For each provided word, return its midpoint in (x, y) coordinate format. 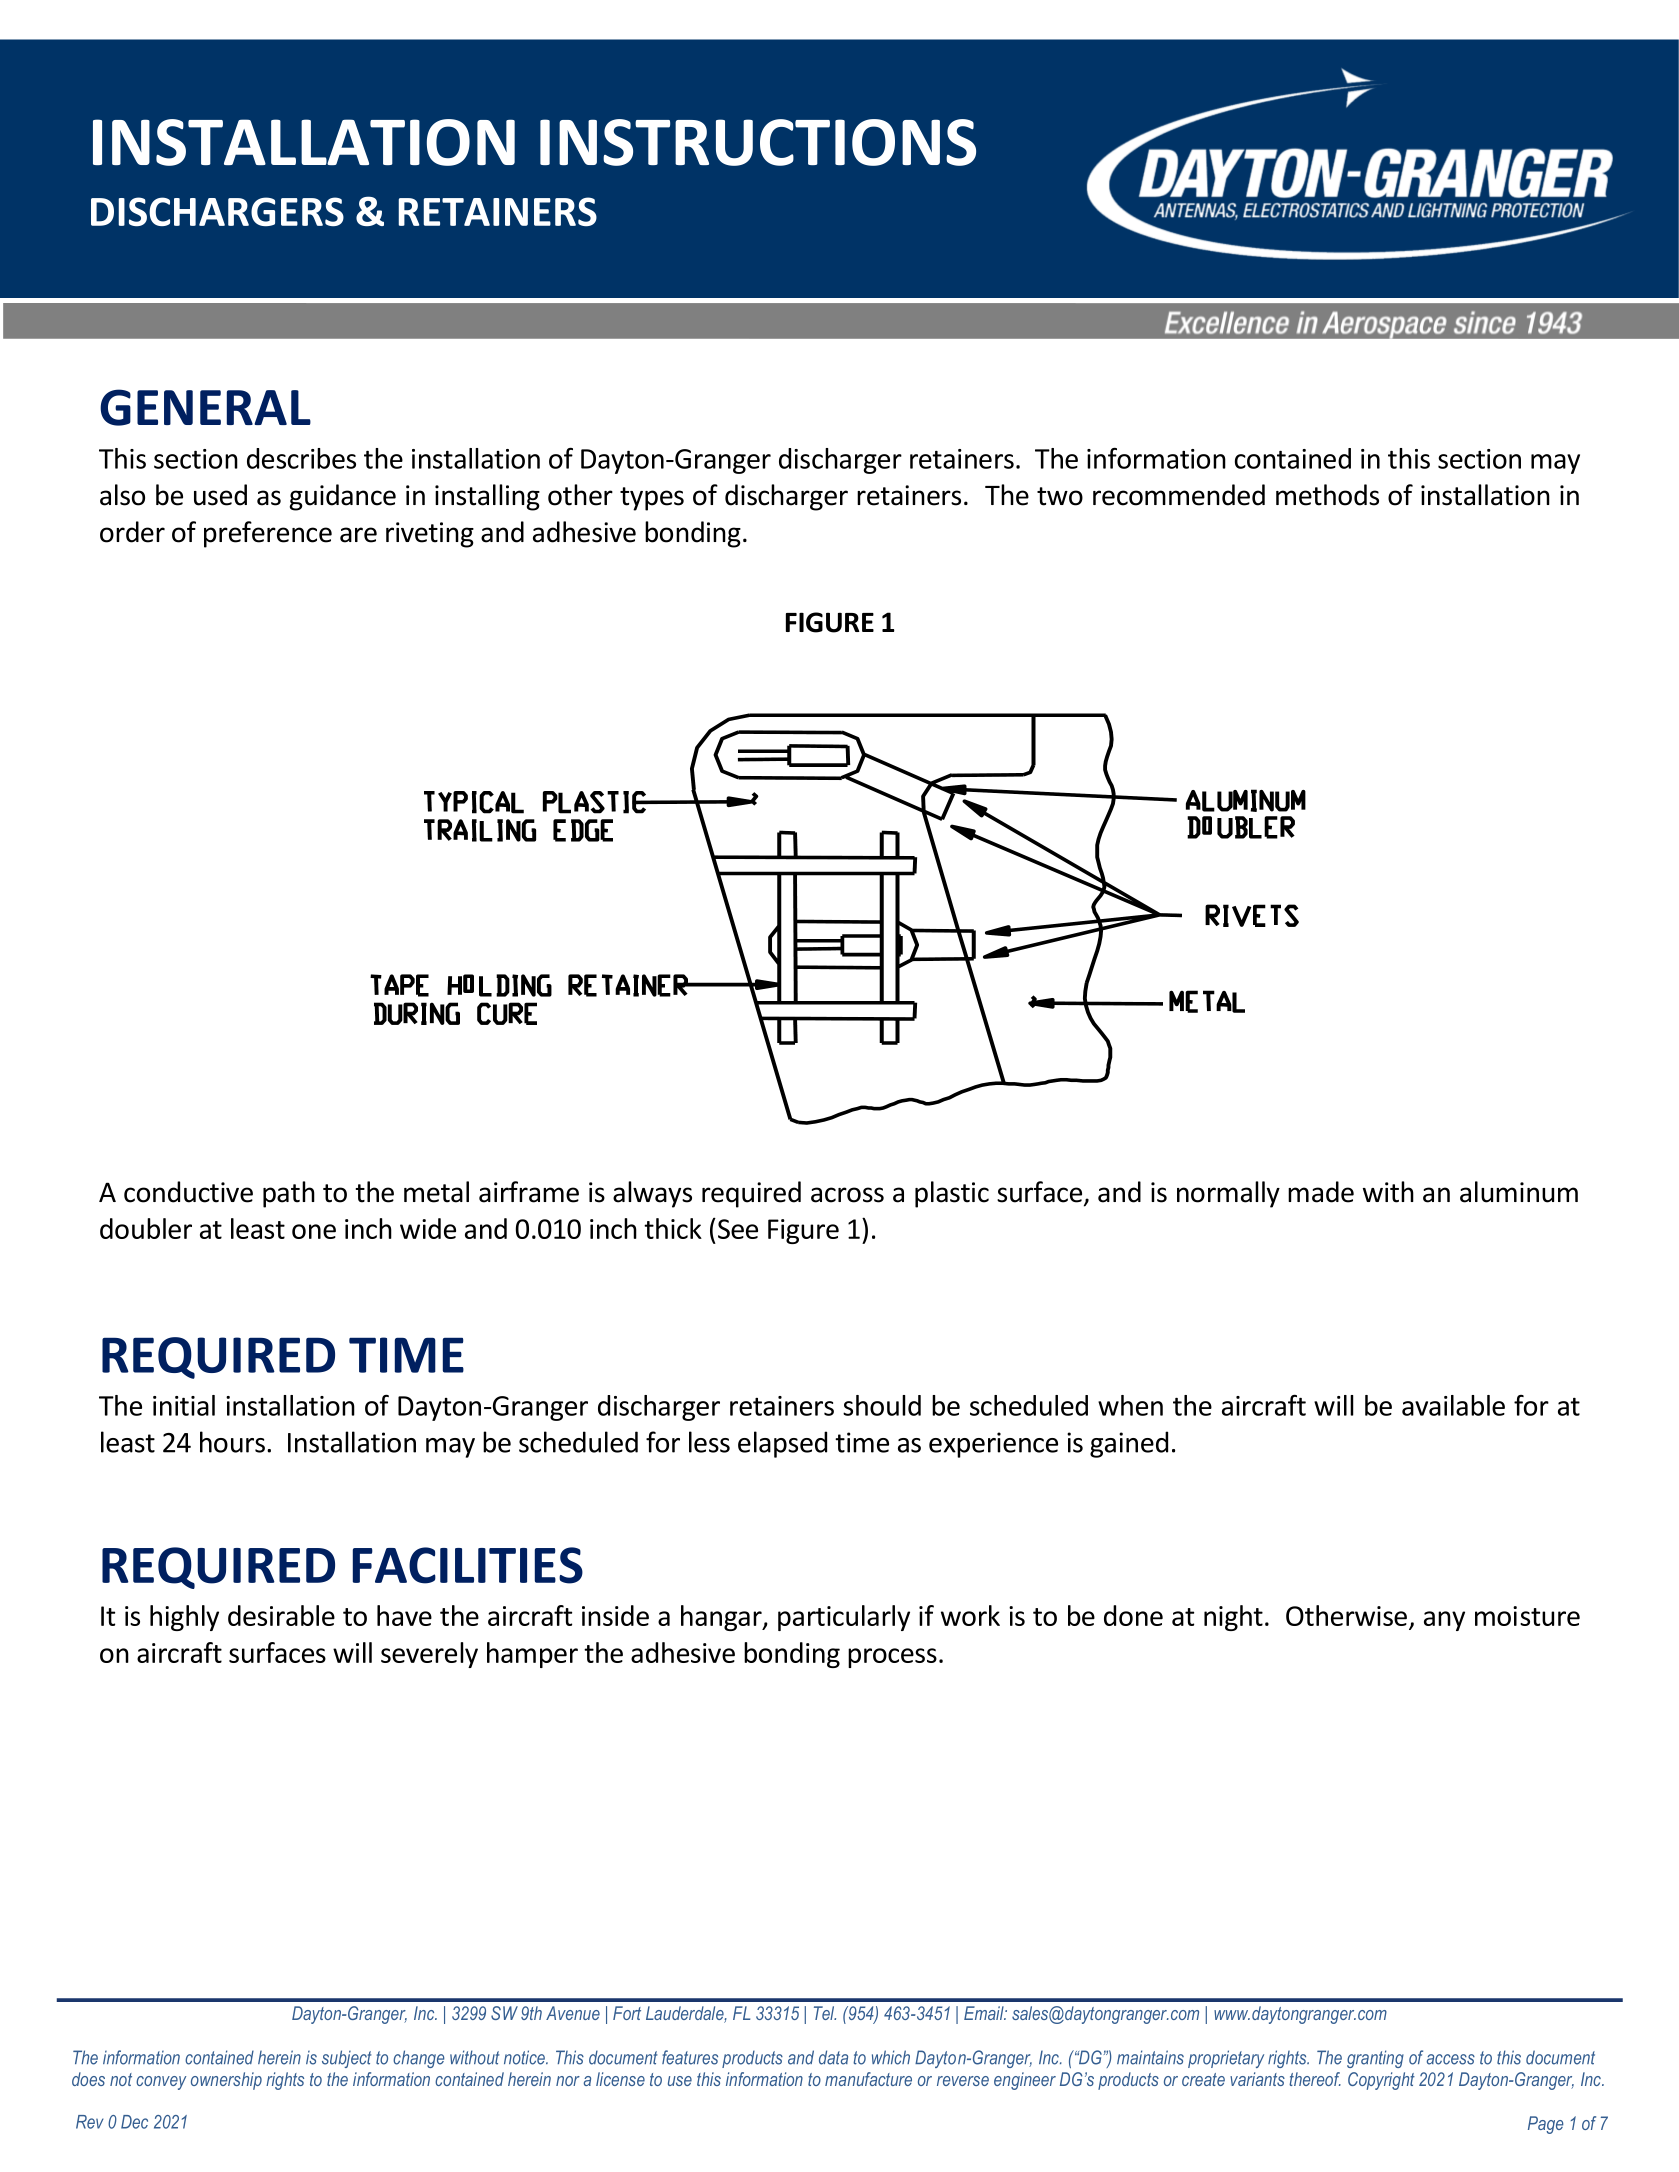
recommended (1179, 495)
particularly (844, 1618)
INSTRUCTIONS (758, 142)
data (833, 2057)
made (1321, 1192)
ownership (226, 2081)
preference (268, 534)
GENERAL (205, 407)
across (847, 1195)
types (652, 499)
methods (1327, 495)
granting (1375, 2059)
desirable (281, 1615)
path (289, 1194)
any (1444, 1621)
